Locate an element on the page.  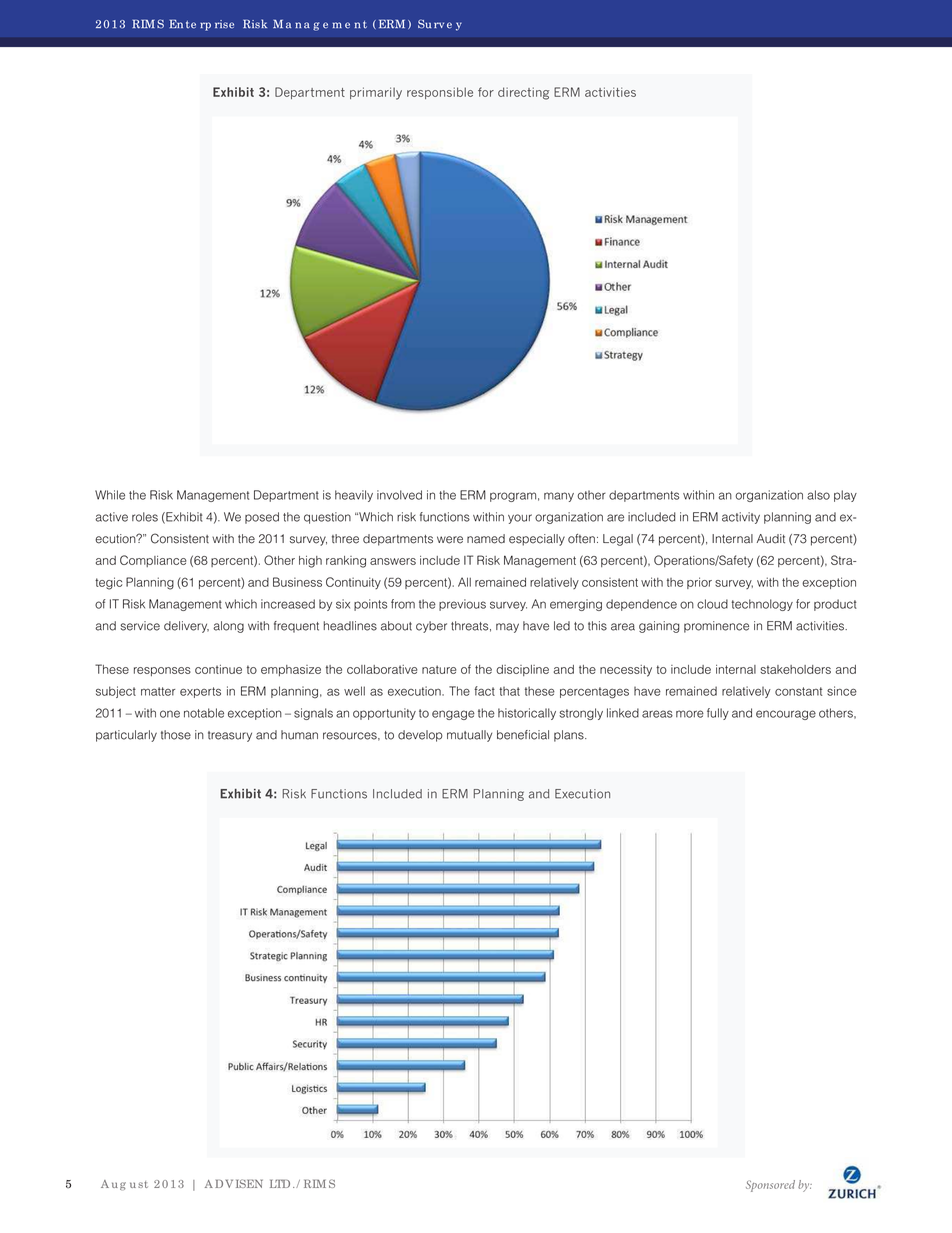
those is located at coordinates (176, 735).
